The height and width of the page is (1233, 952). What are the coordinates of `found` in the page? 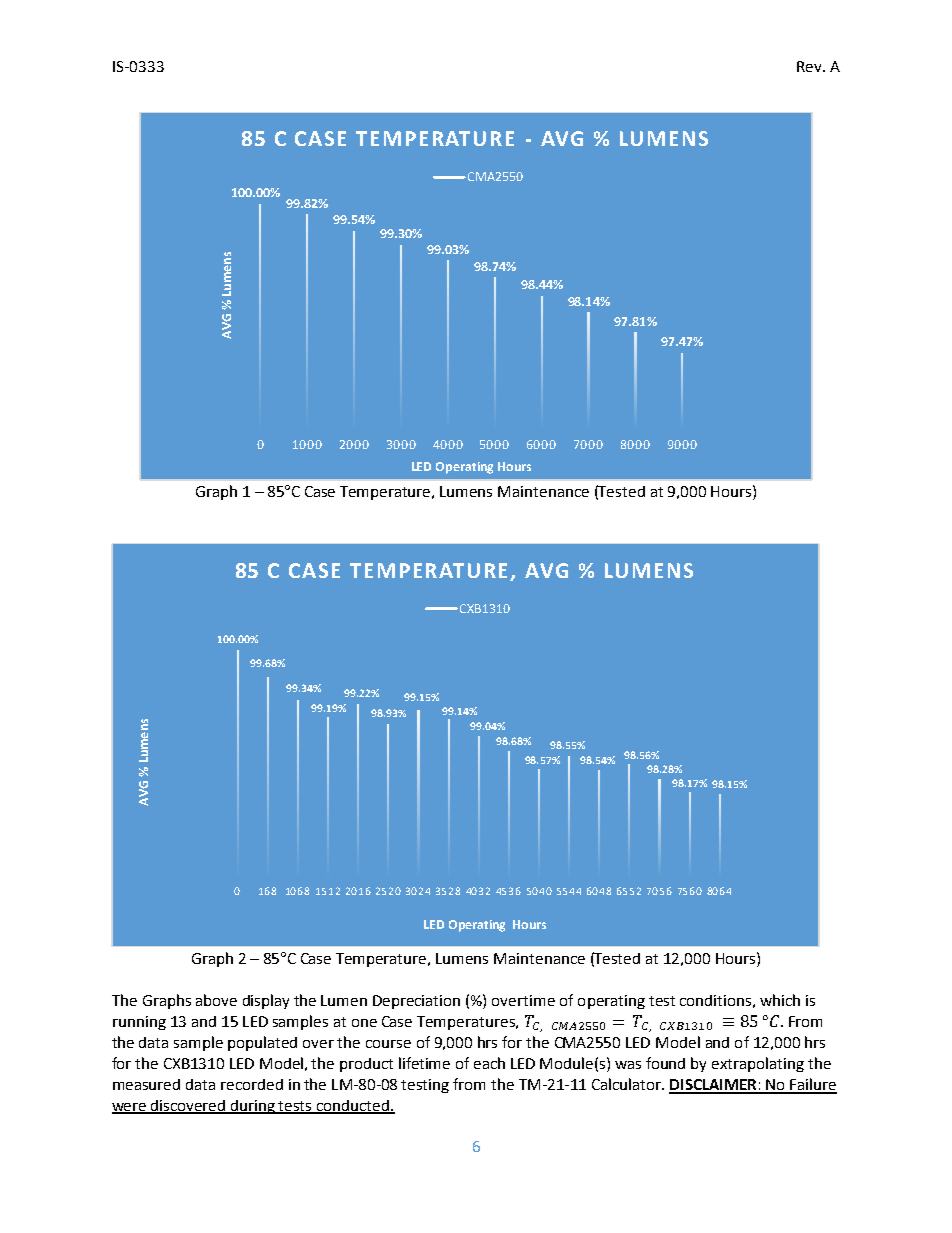 It's located at (665, 1063).
